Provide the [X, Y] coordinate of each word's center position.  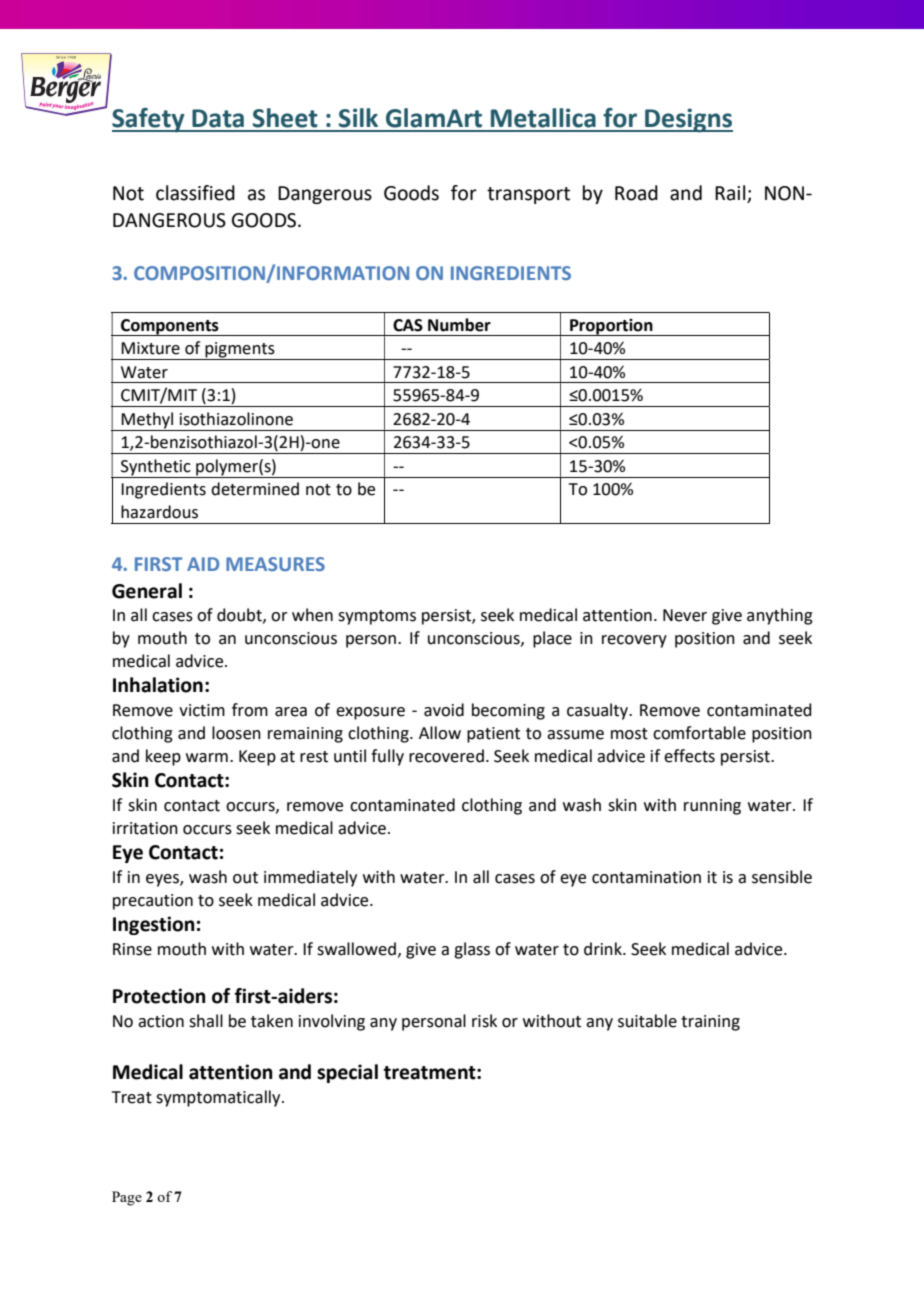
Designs [688, 120]
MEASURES [275, 564]
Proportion [611, 327]
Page [127, 1198]
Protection [159, 996]
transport [528, 195]
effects [689, 756]
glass [472, 950]
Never [685, 615]
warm [207, 758]
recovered [446, 756]
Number [459, 325]
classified [195, 193]
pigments [240, 351]
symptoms [377, 617]
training [710, 1023]
